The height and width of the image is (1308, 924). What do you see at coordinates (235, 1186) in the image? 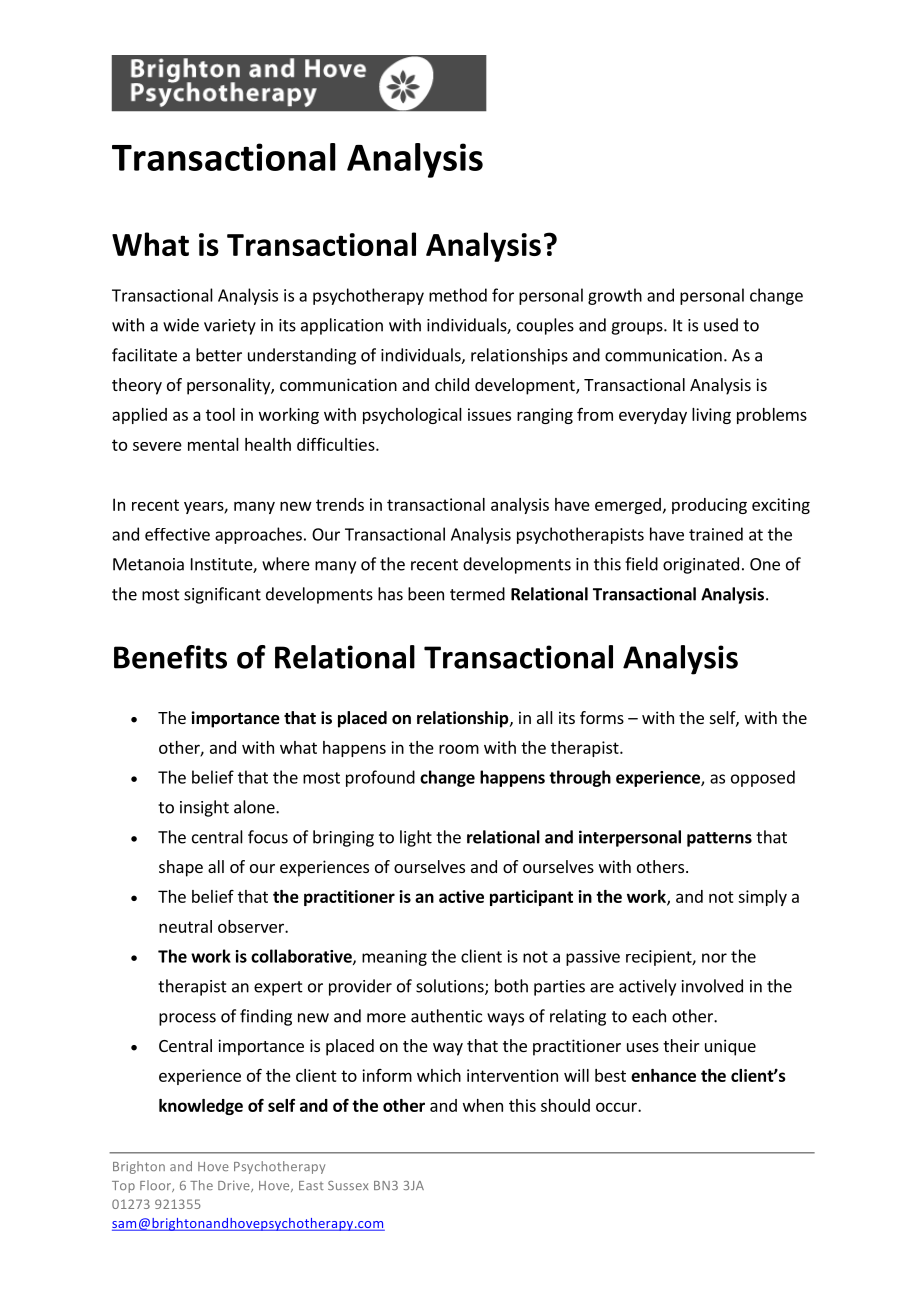
I see `Drive` at bounding box center [235, 1186].
